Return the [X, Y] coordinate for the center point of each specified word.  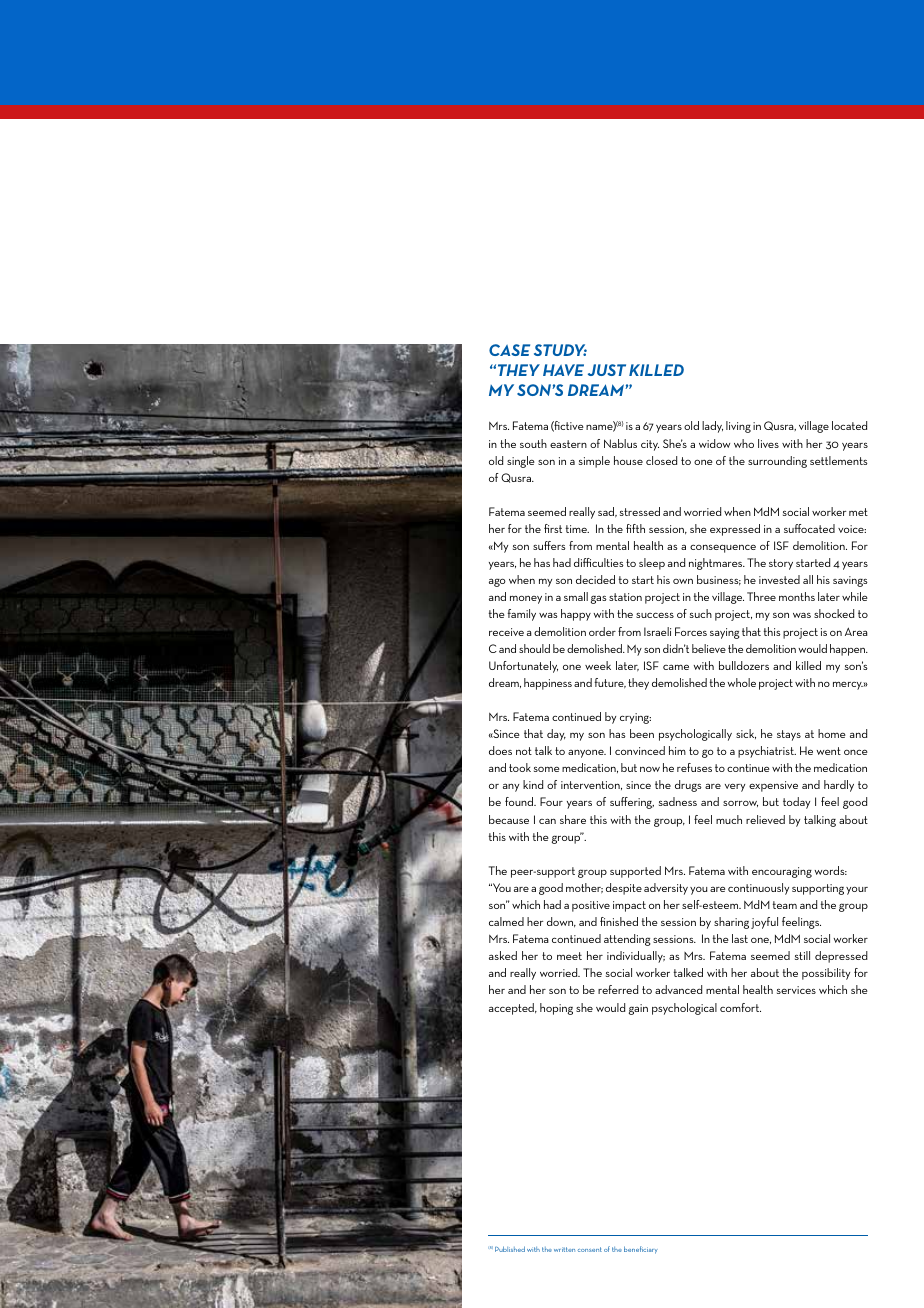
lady [712, 427]
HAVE [563, 370]
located [849, 425]
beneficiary [641, 1250]
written [564, 1249]
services [796, 990]
